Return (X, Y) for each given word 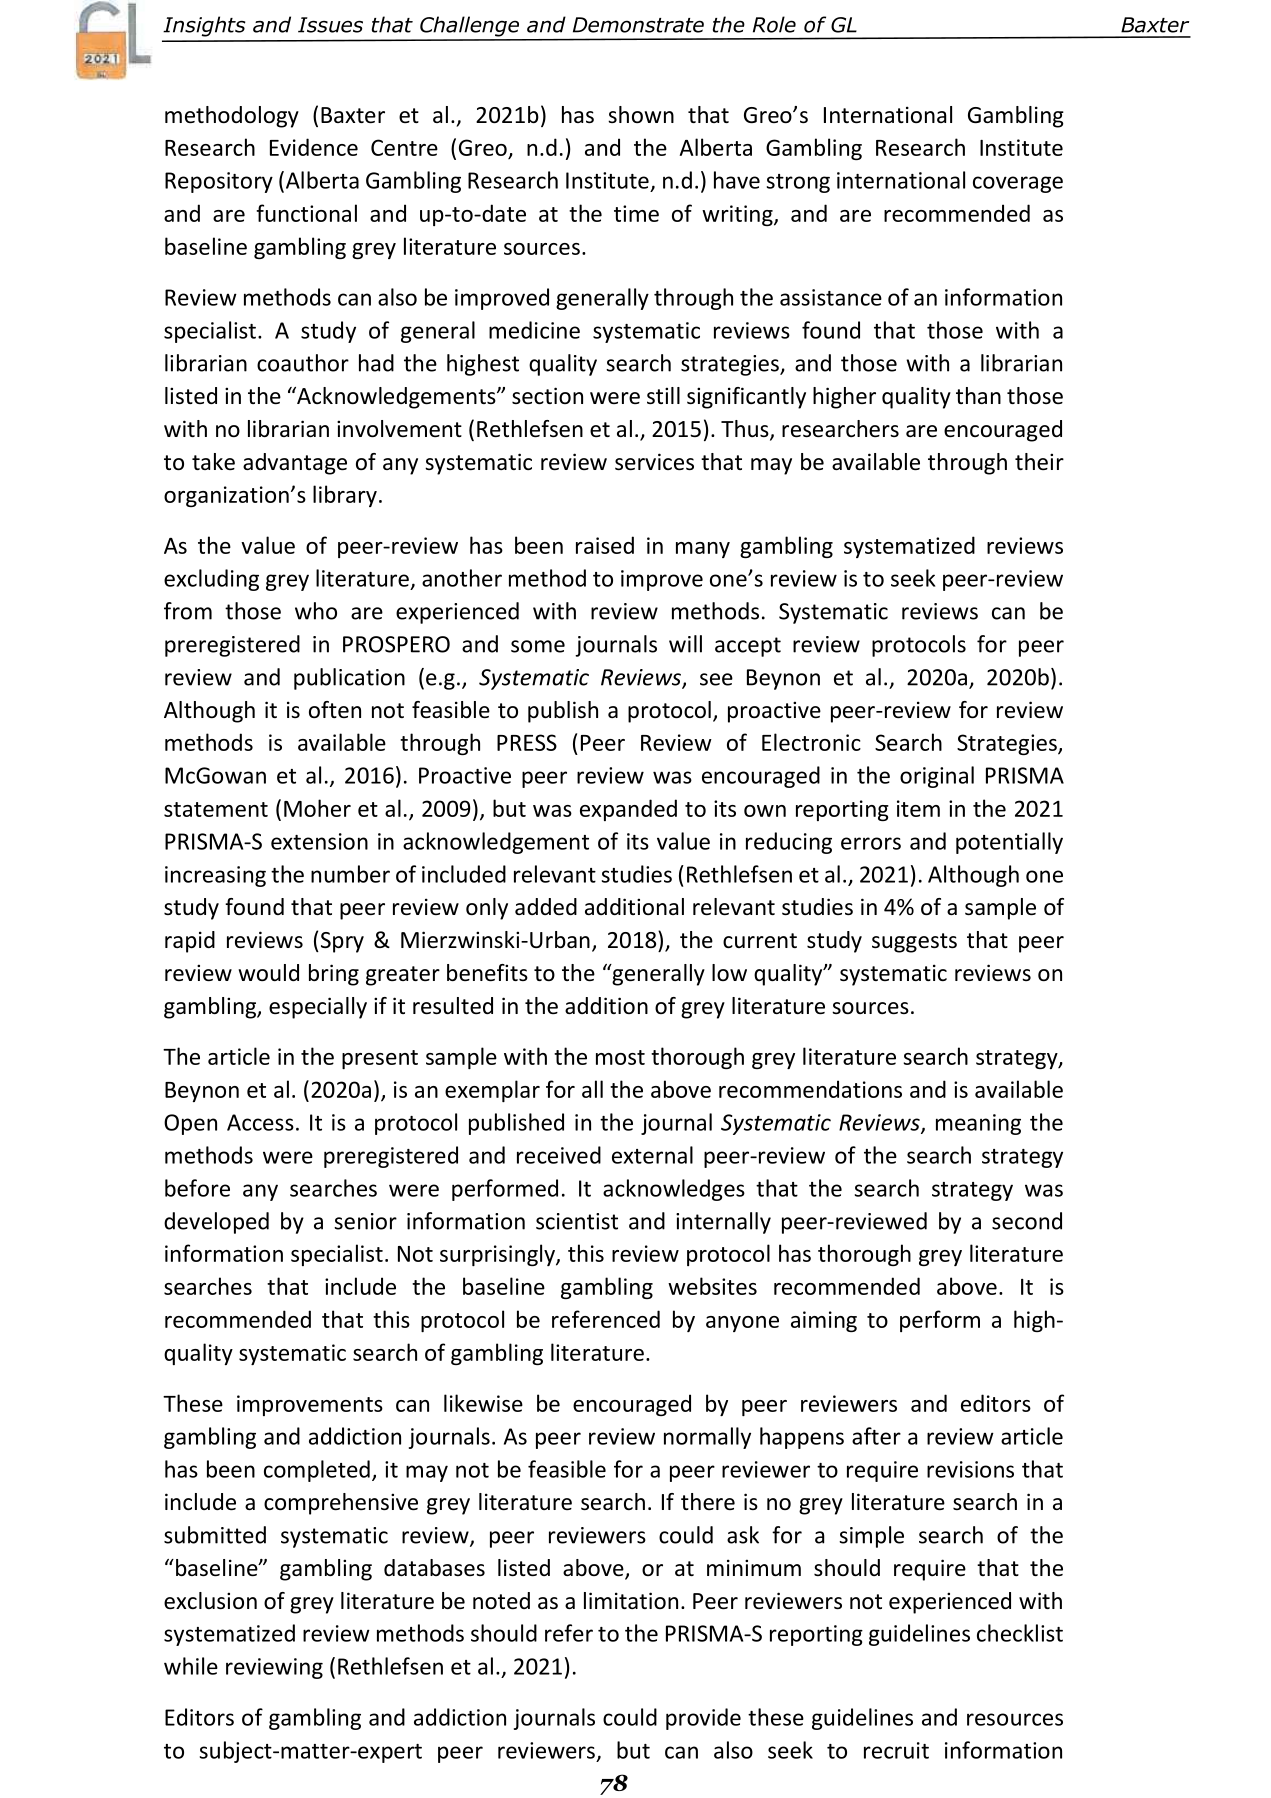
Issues (330, 25)
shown (641, 114)
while (191, 1666)
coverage (1018, 184)
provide (703, 1719)
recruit (896, 1750)
